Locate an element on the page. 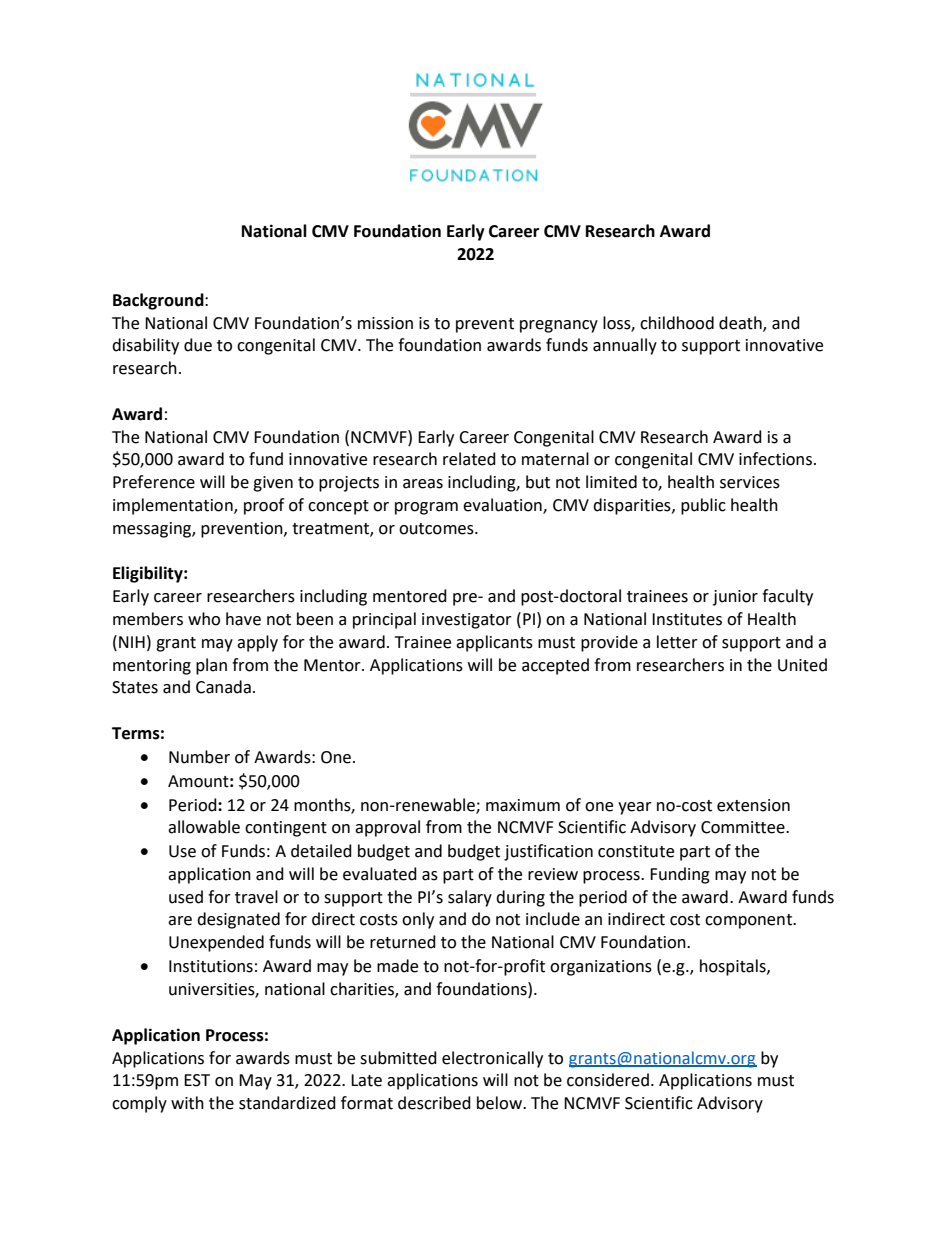 This page has width=952, height=1233. who is located at coordinates (204, 619).
